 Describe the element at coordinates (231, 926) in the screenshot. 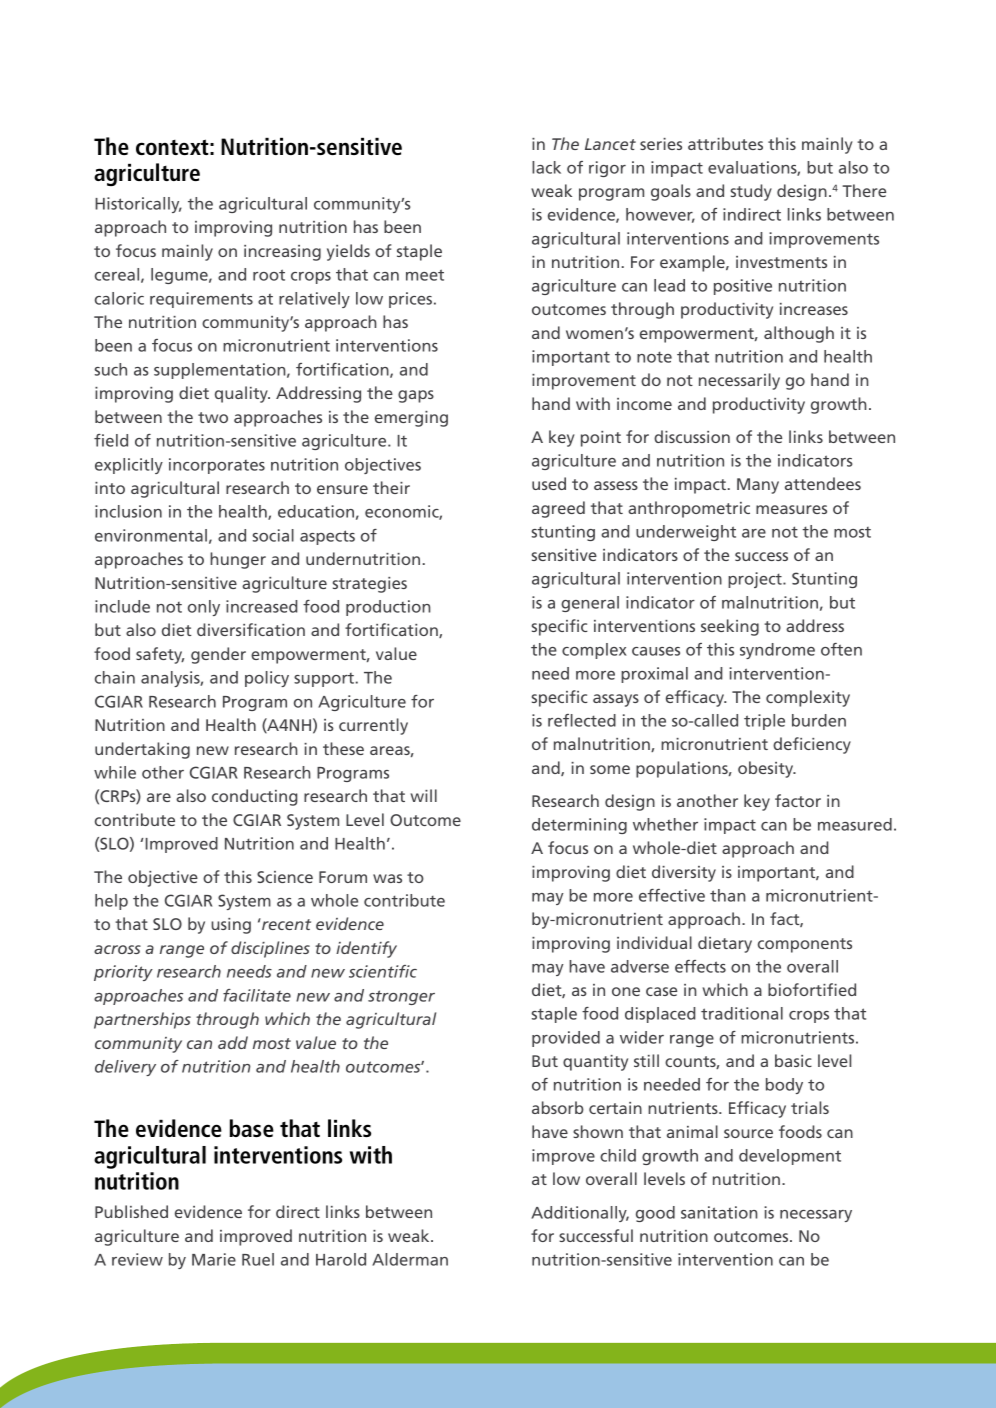

I see `using` at that location.
